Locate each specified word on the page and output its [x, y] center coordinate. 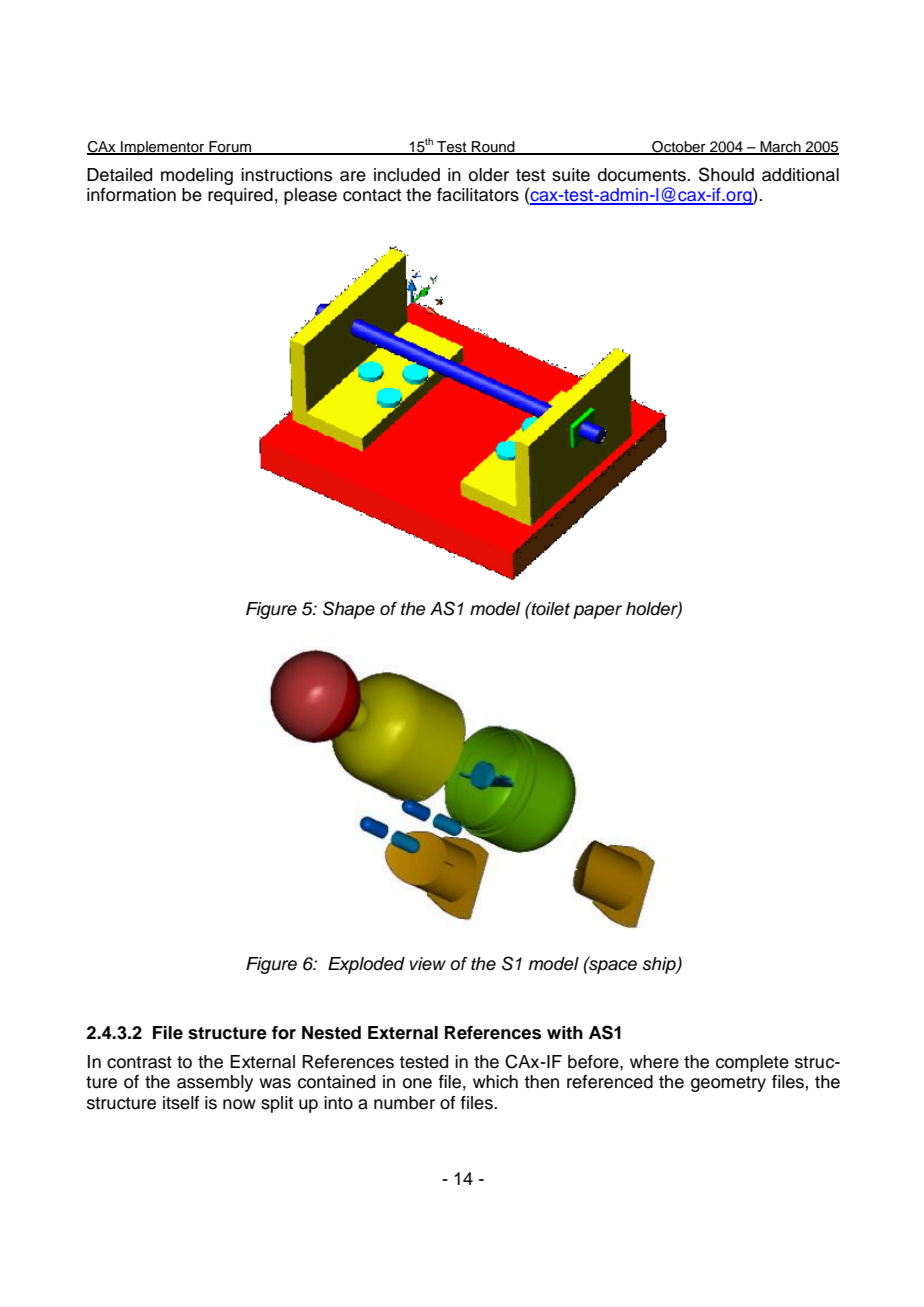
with [565, 1032]
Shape [349, 610]
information [131, 195]
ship [660, 965]
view [428, 964]
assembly [215, 1083]
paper [597, 612]
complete [752, 1063]
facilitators [478, 195]
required [240, 196]
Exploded [366, 965]
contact [372, 195]
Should [726, 174]
